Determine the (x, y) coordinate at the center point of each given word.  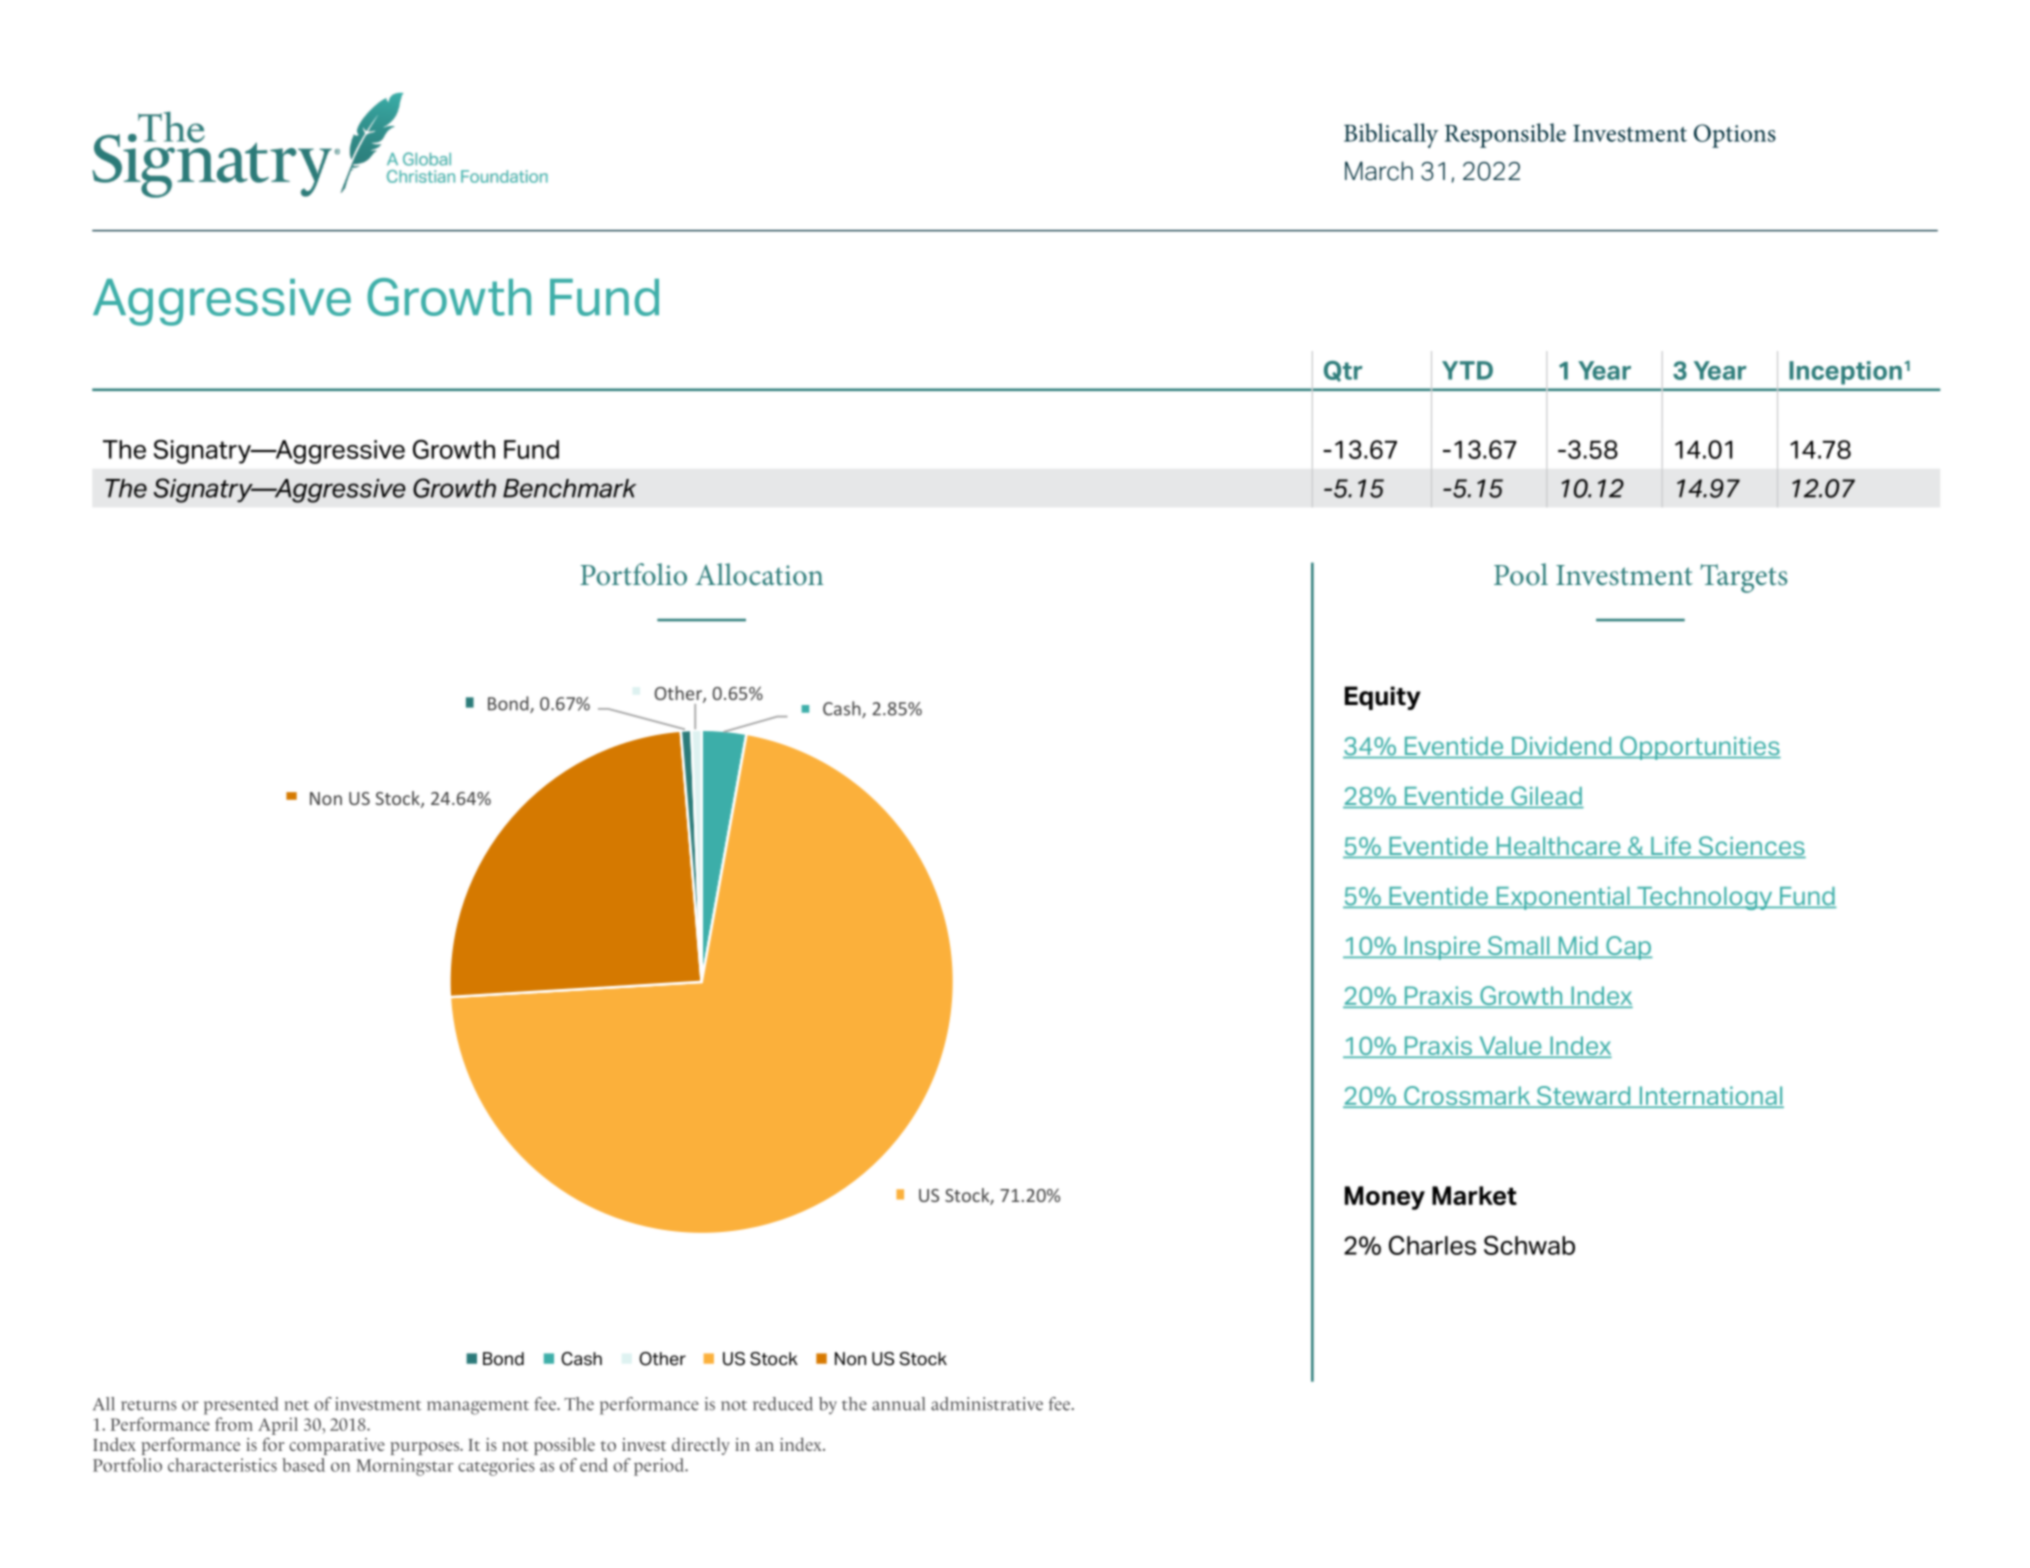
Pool (1521, 574)
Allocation (759, 574)
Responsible (1505, 135)
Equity (1383, 698)
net (297, 1405)
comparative (337, 1446)
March (1379, 171)
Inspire (1442, 948)
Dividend (1562, 747)
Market (1474, 1195)
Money (1385, 1198)
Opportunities (1699, 748)
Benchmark (569, 488)
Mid (1578, 947)
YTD (1467, 370)
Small (1519, 947)
